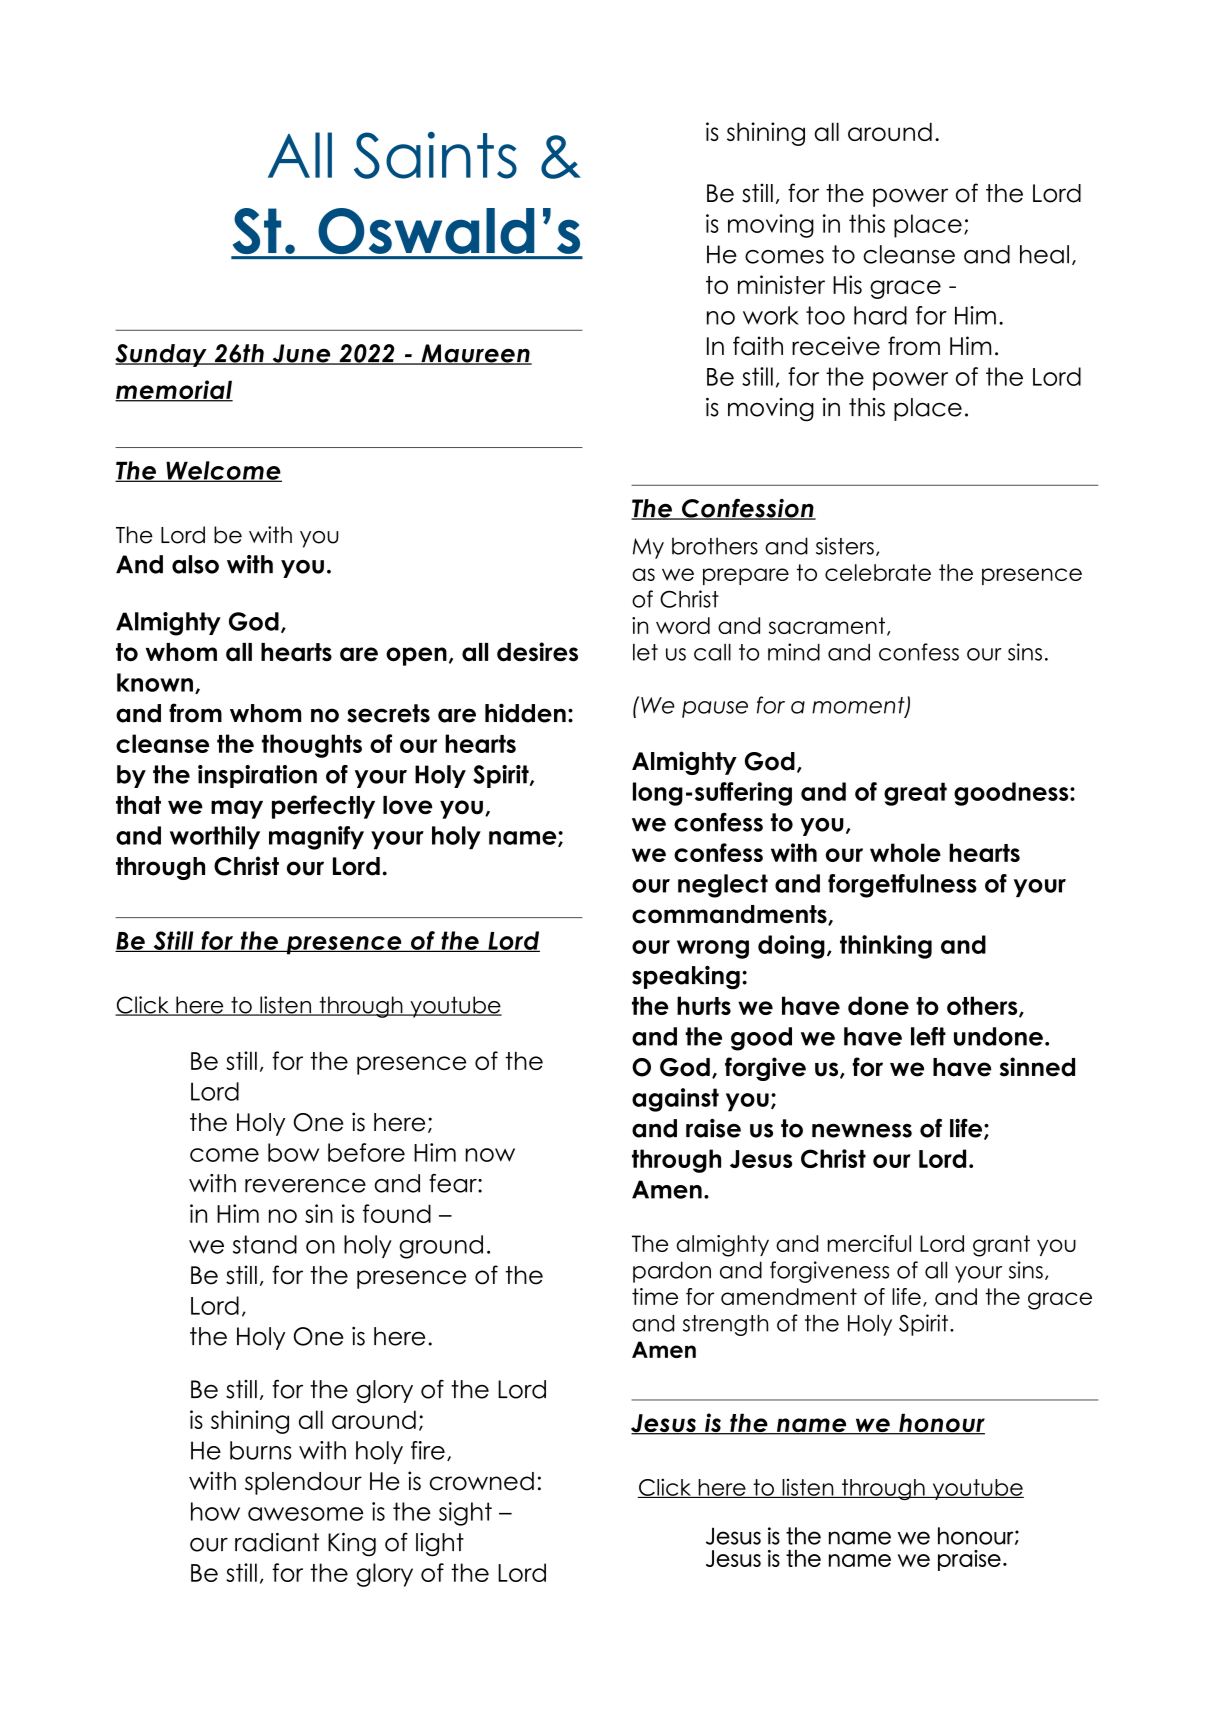  I want to click on crowned, so click(482, 1481).
